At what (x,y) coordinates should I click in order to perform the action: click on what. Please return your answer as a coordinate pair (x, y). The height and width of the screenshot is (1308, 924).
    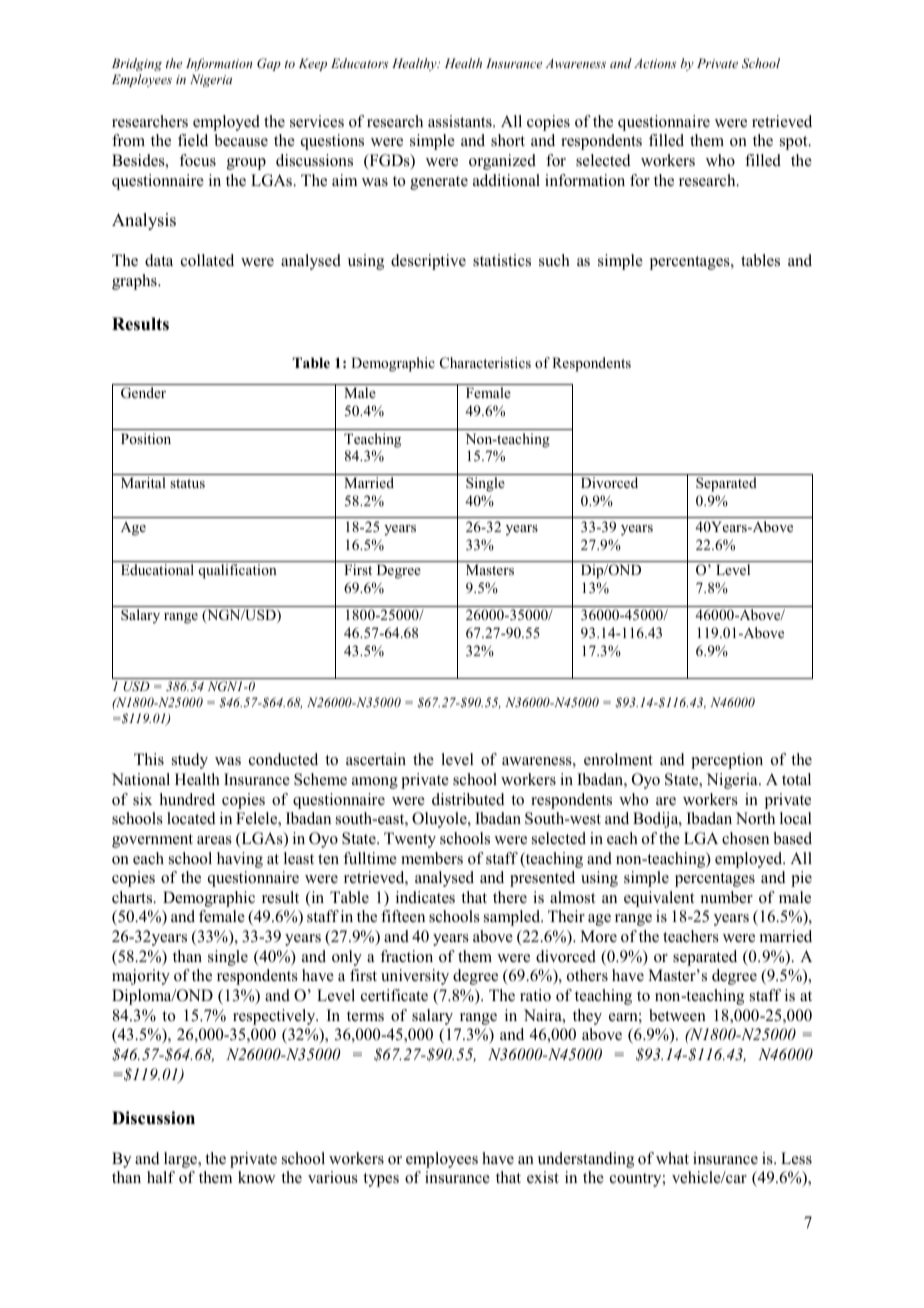
    Looking at the image, I should click on (672, 1158).
